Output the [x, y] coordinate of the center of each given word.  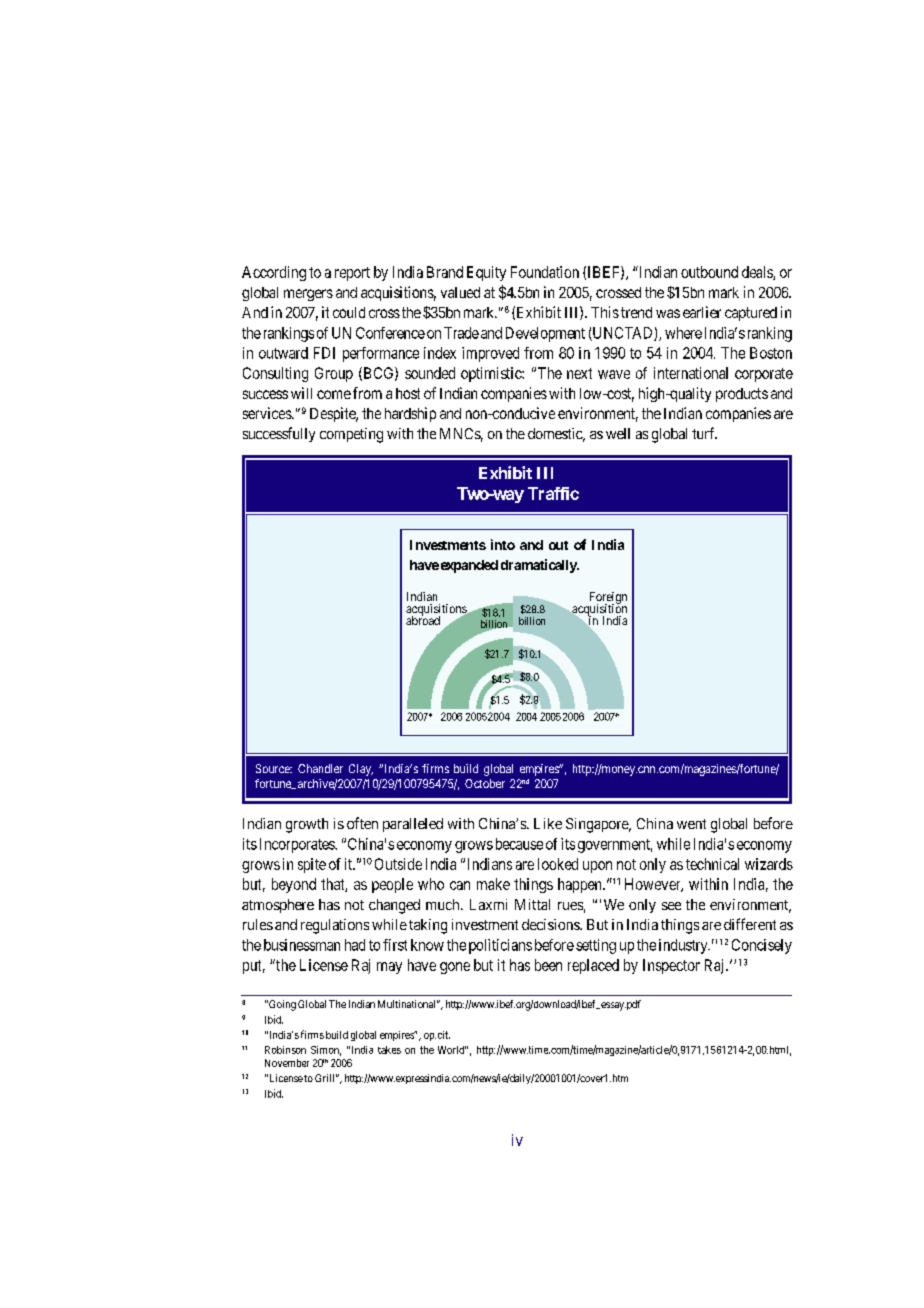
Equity [486, 273]
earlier [702, 312]
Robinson [285, 1050]
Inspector [671, 966]
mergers [308, 295]
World [452, 1050]
